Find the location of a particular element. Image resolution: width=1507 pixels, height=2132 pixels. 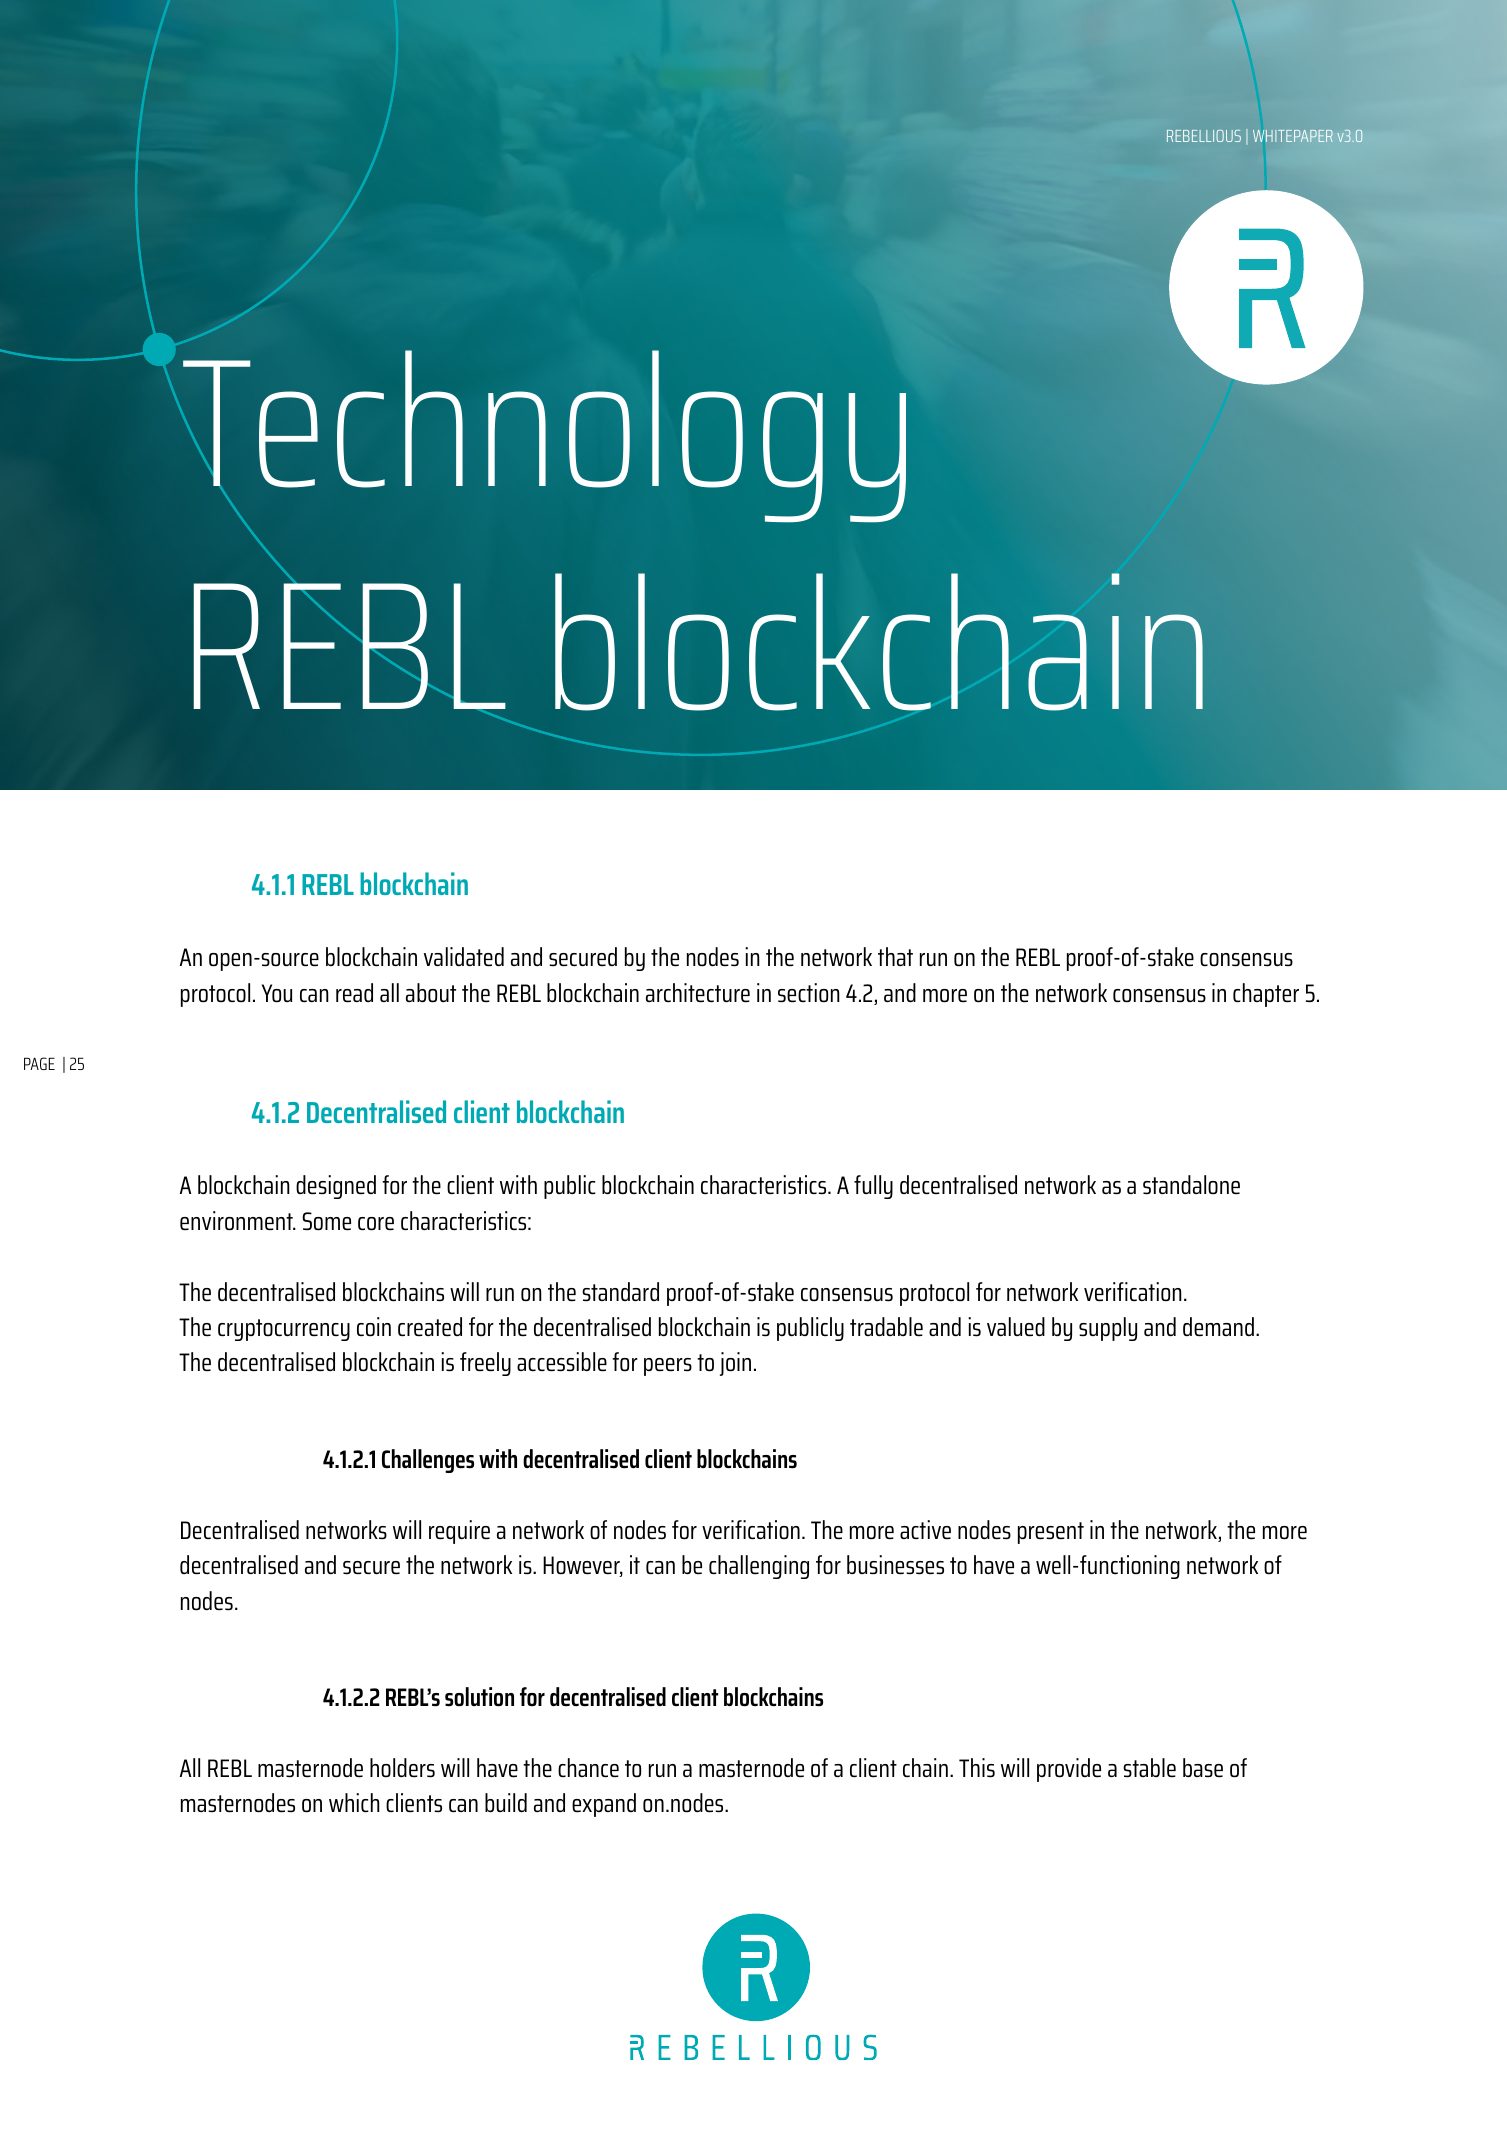

which is located at coordinates (354, 1802).
